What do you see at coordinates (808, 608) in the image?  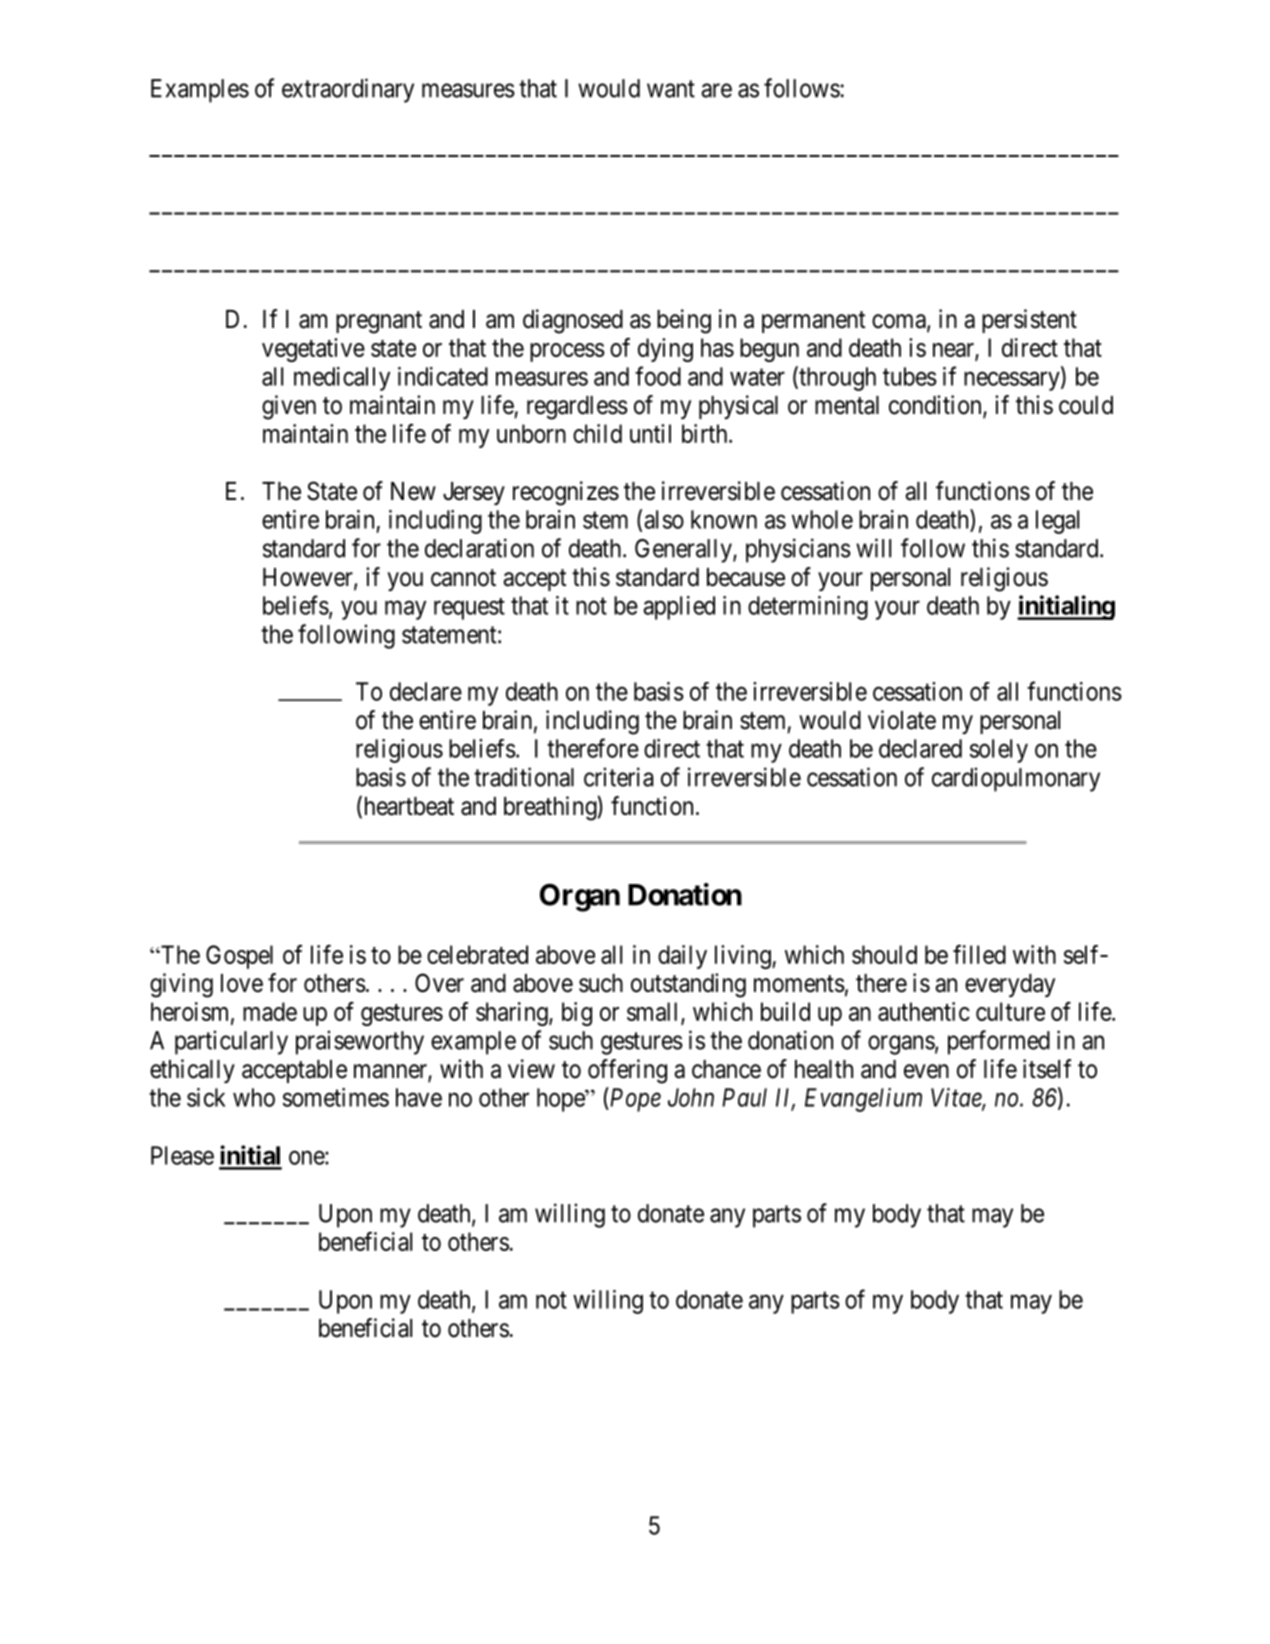 I see `determining` at bounding box center [808, 608].
